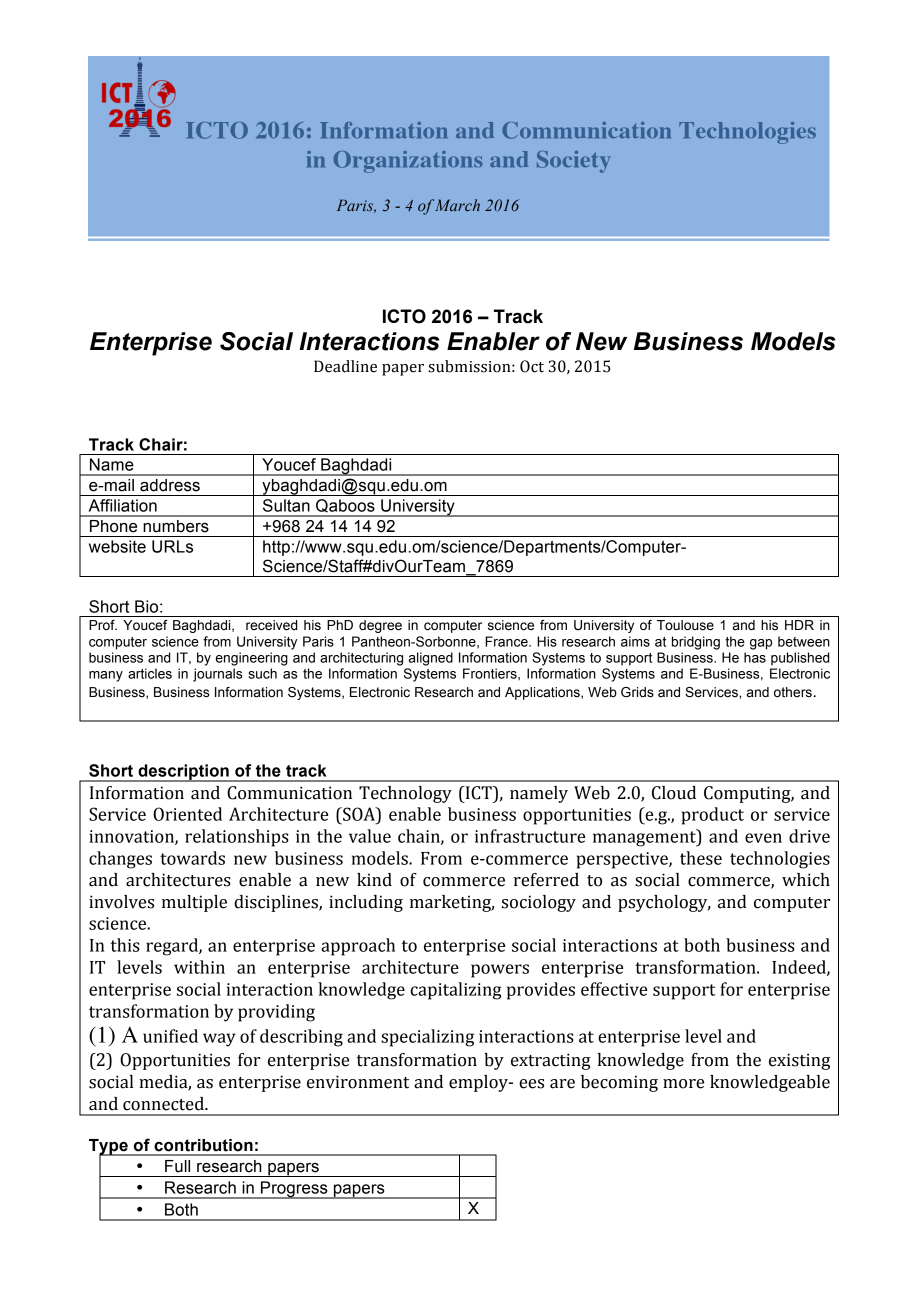 The height and width of the screenshot is (1308, 924). What do you see at coordinates (696, 643) in the screenshot?
I see `bridging` at bounding box center [696, 643].
